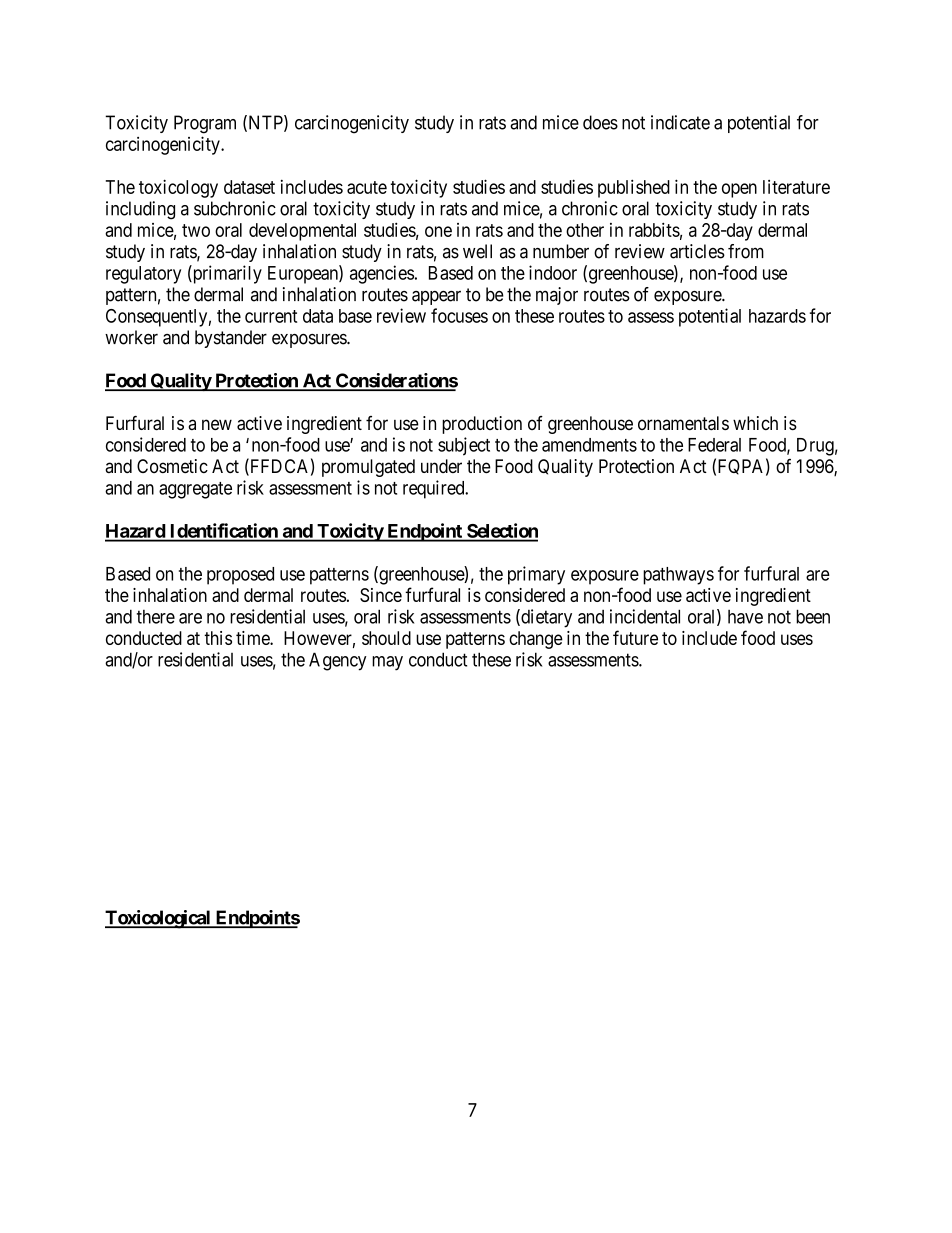  What do you see at coordinates (755, 423) in the document?
I see `which` at bounding box center [755, 423].
